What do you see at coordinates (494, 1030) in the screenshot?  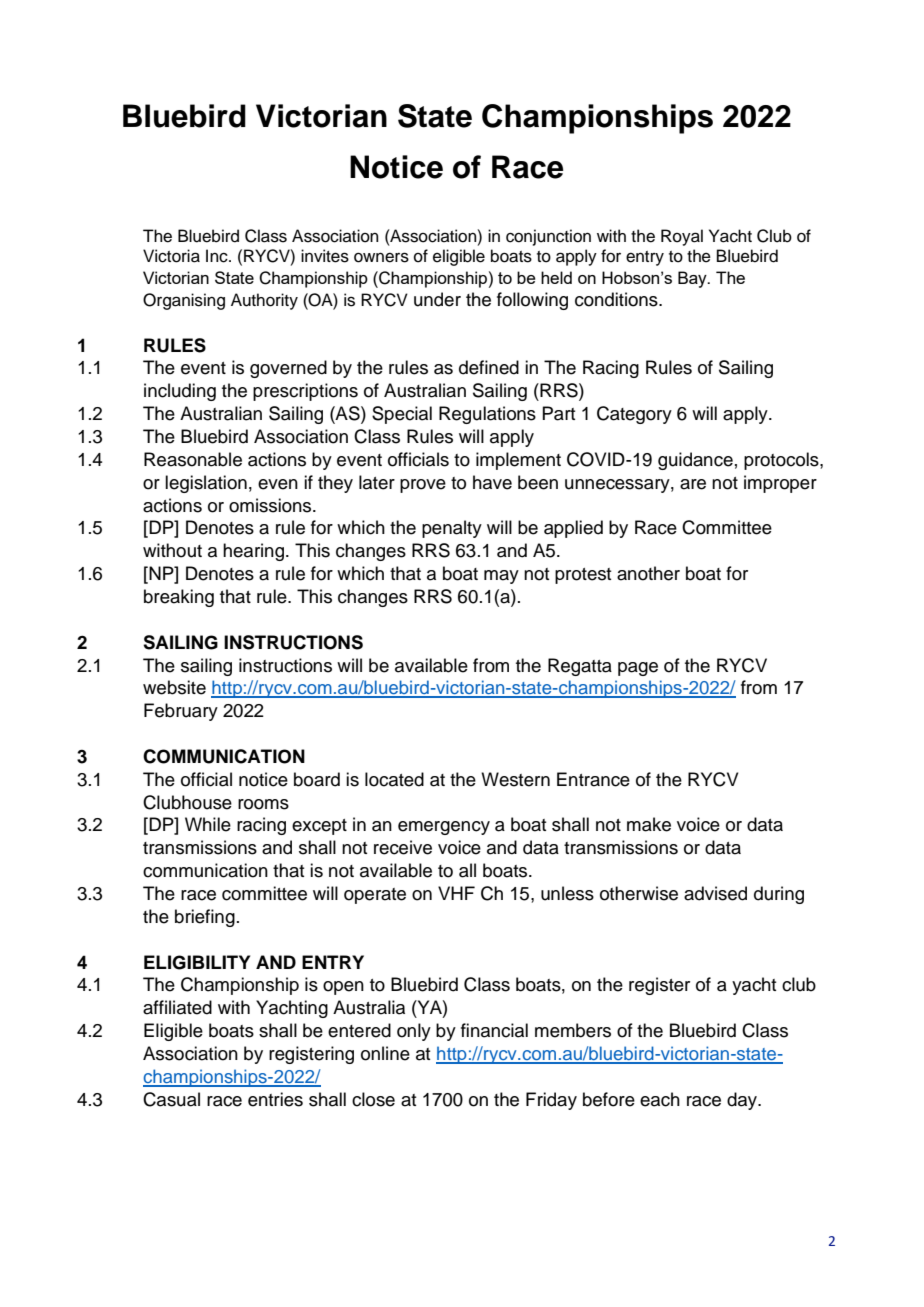 I see `financial` at bounding box center [494, 1030].
